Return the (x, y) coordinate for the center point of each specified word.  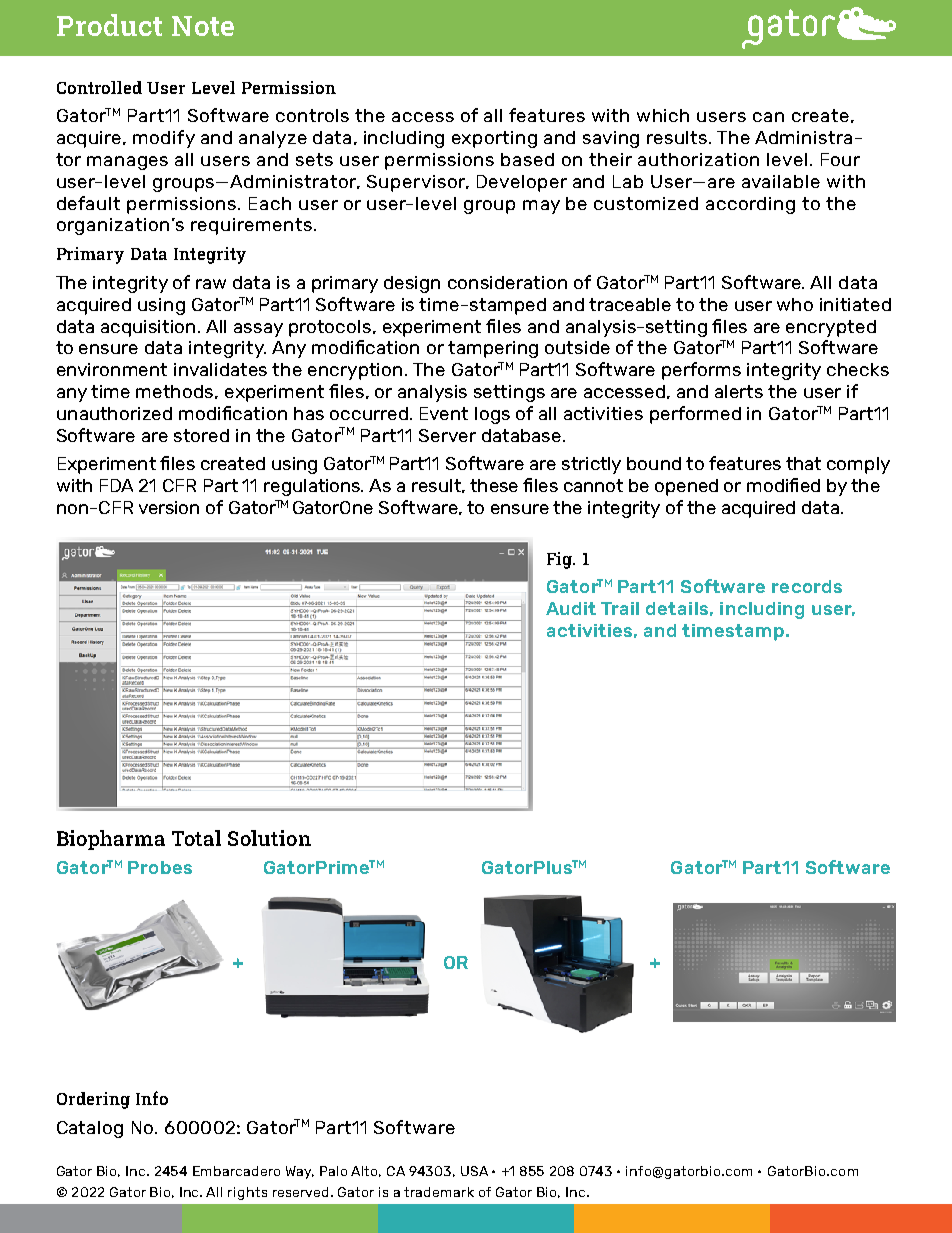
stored (201, 435)
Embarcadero (236, 1171)
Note (203, 26)
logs (492, 415)
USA (474, 1171)
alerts (739, 391)
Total (196, 838)
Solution (269, 838)
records (807, 586)
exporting (494, 139)
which (663, 115)
